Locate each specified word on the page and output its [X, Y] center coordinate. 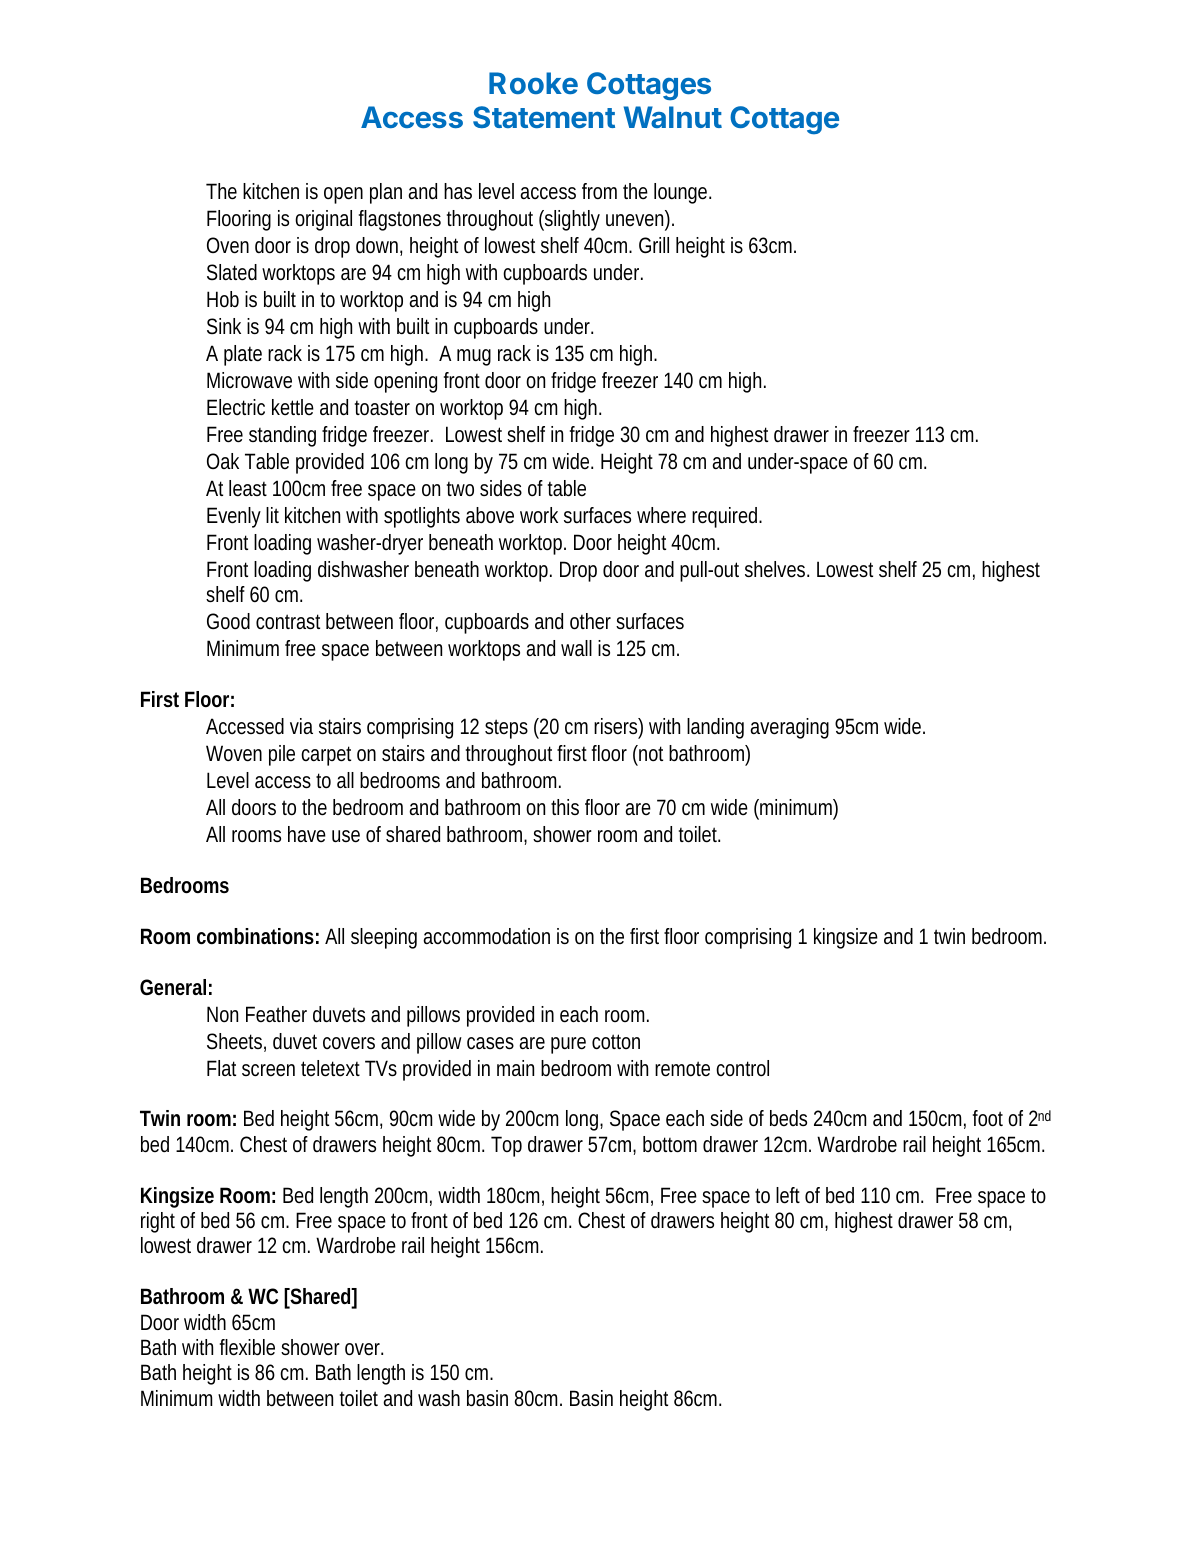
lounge [682, 193]
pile [282, 755]
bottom [670, 1144]
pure [568, 1045]
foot [991, 1118]
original [323, 220]
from [599, 191]
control [742, 1068]
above [490, 515]
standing [282, 436]
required [727, 517]
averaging [789, 728]
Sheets [236, 1042]
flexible [247, 1347]
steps [506, 729]
